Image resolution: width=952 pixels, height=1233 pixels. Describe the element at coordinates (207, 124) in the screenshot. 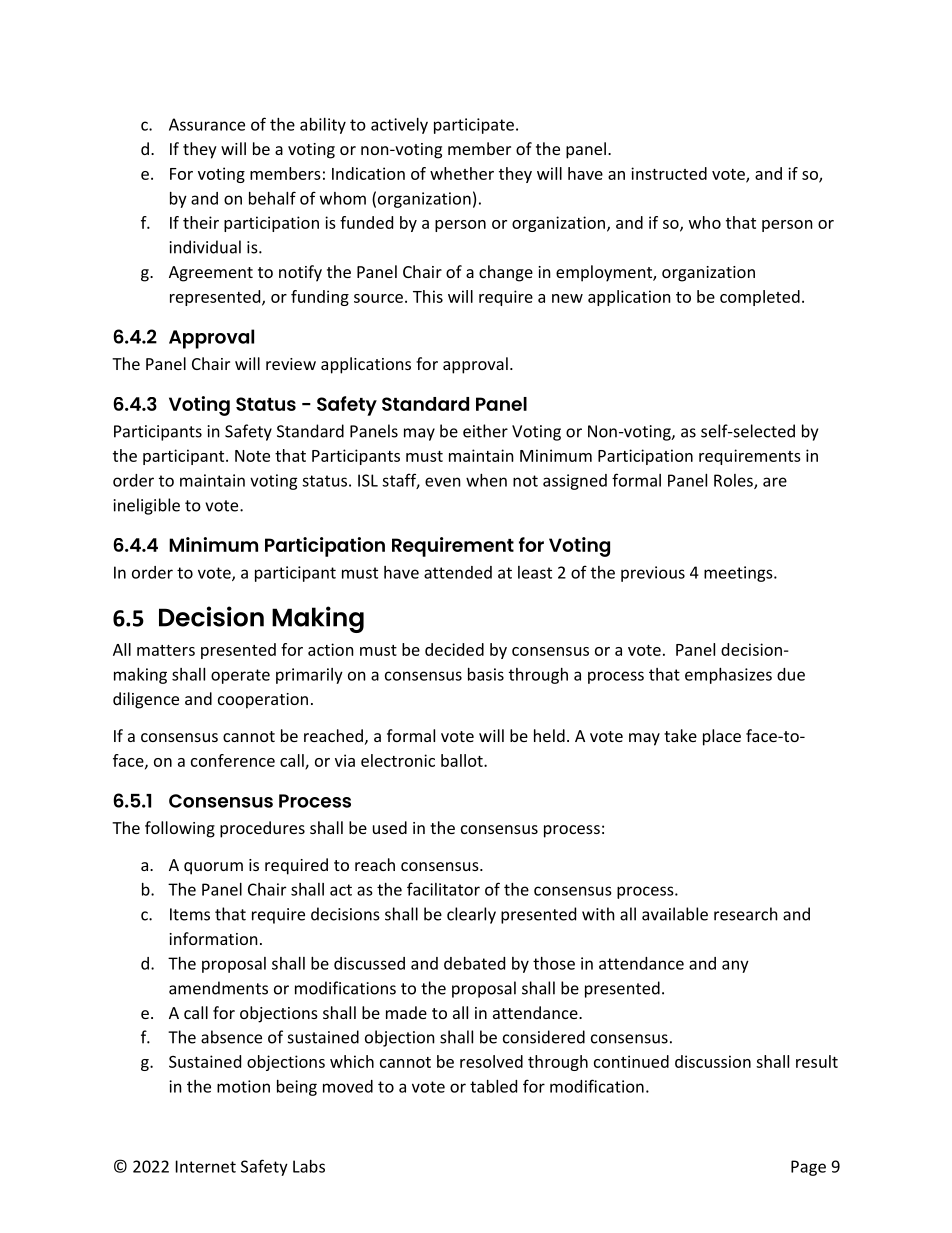

I see `Assurance` at that location.
